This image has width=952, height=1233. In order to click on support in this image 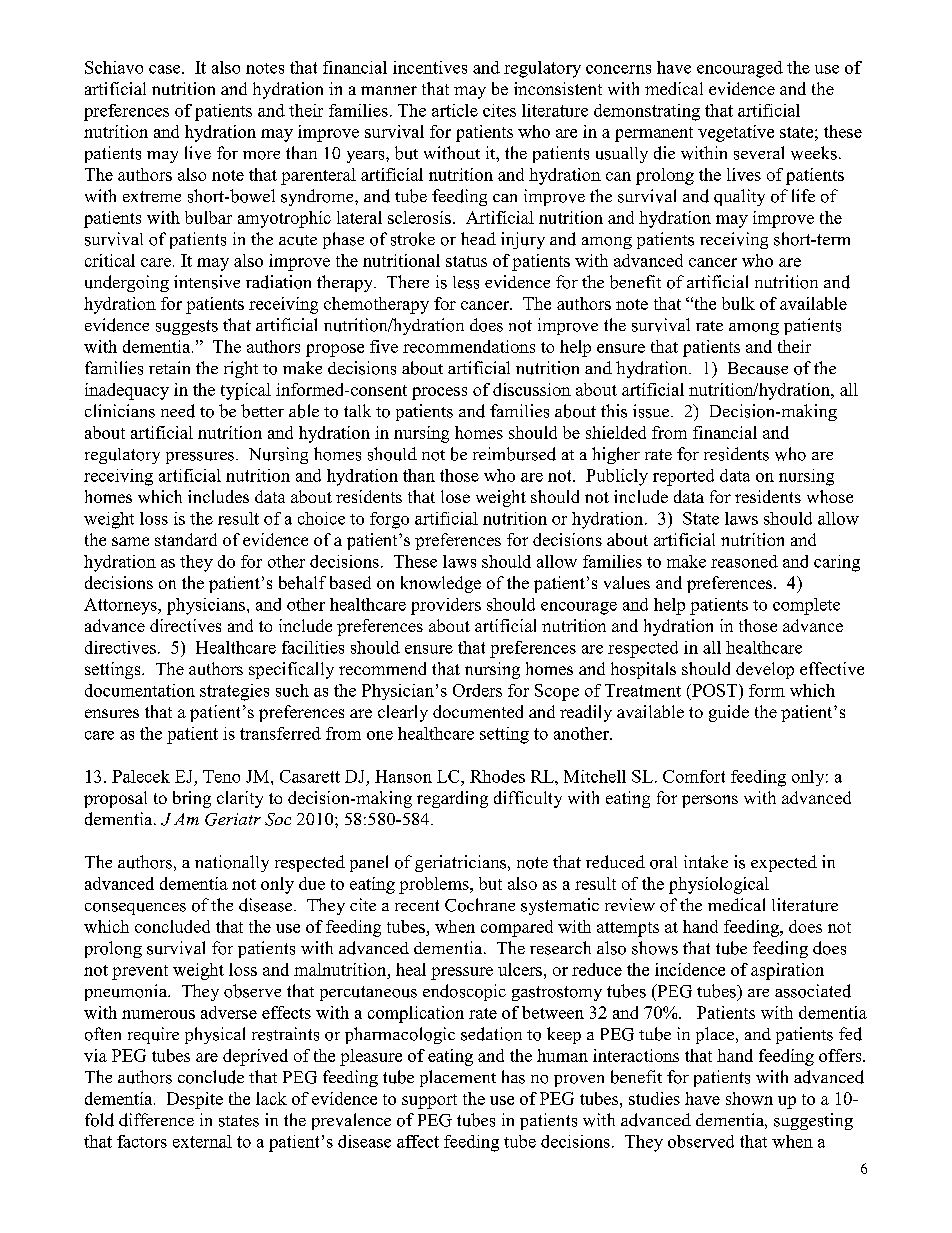, I will do `click(429, 1101)`.
